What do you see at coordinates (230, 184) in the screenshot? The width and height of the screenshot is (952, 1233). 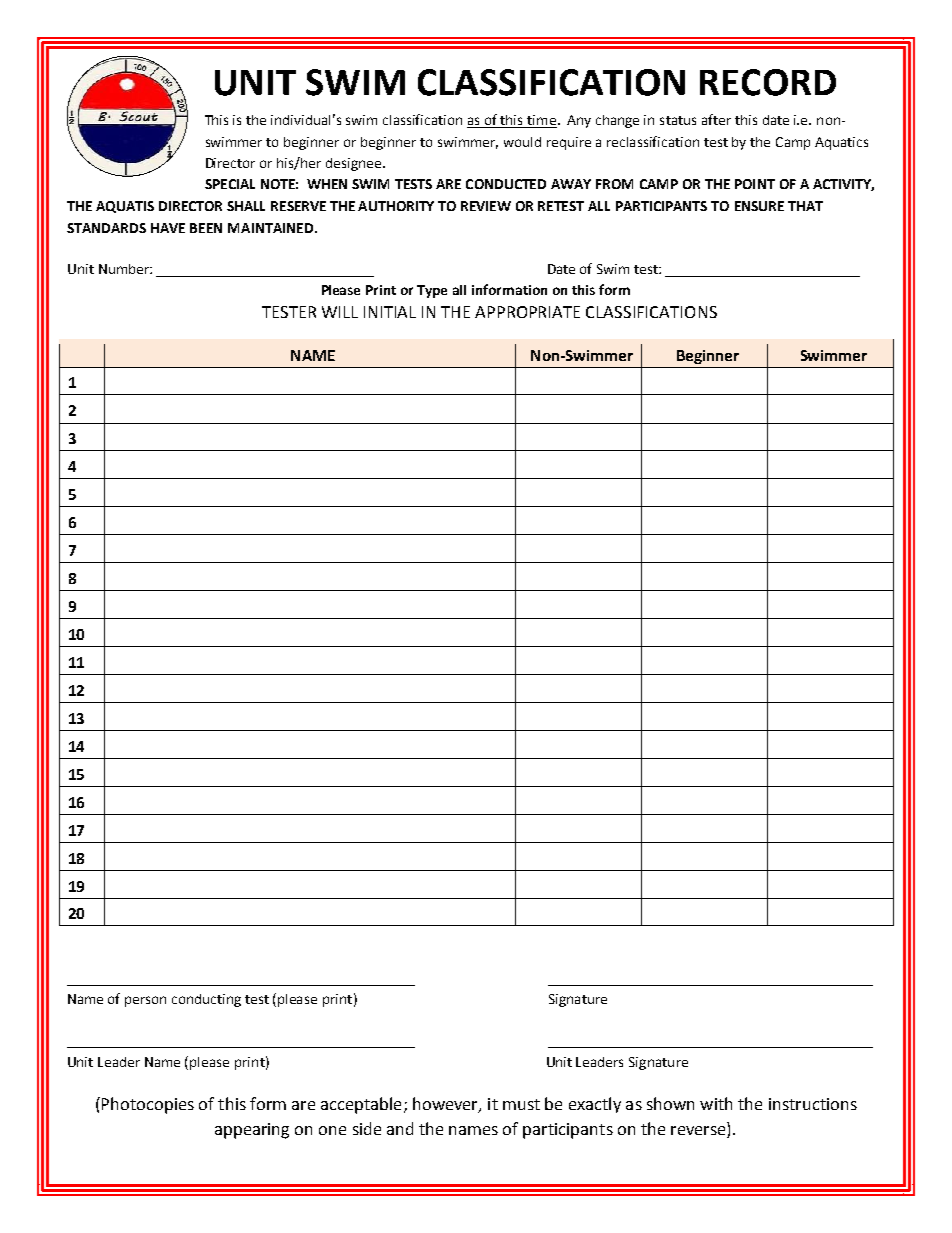 I see `SPECIAL` at bounding box center [230, 184].
